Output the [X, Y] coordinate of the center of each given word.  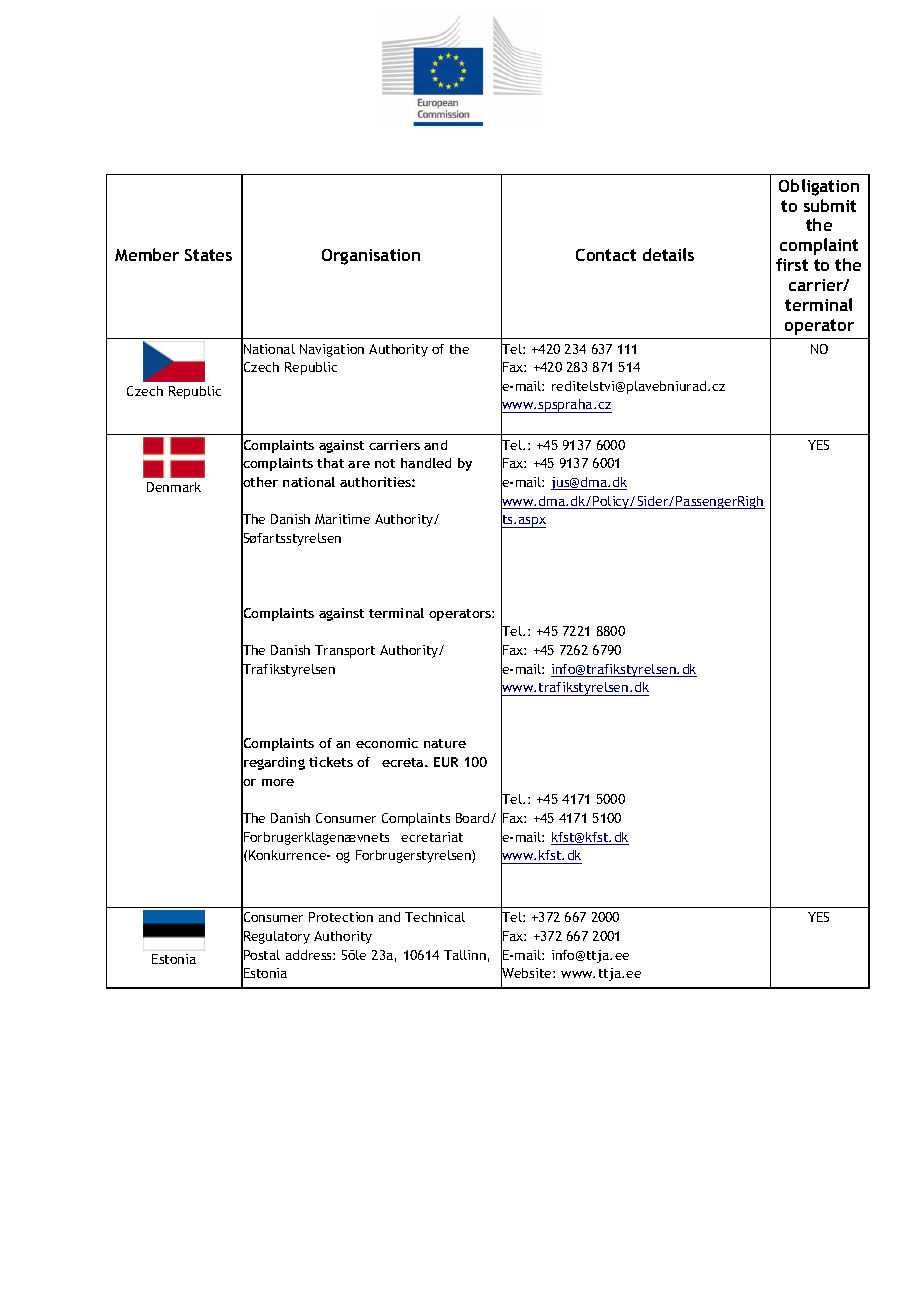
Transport [345, 651]
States [208, 255]
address [310, 955]
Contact [606, 255]
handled [426, 463]
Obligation [819, 187]
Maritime [342, 519]
